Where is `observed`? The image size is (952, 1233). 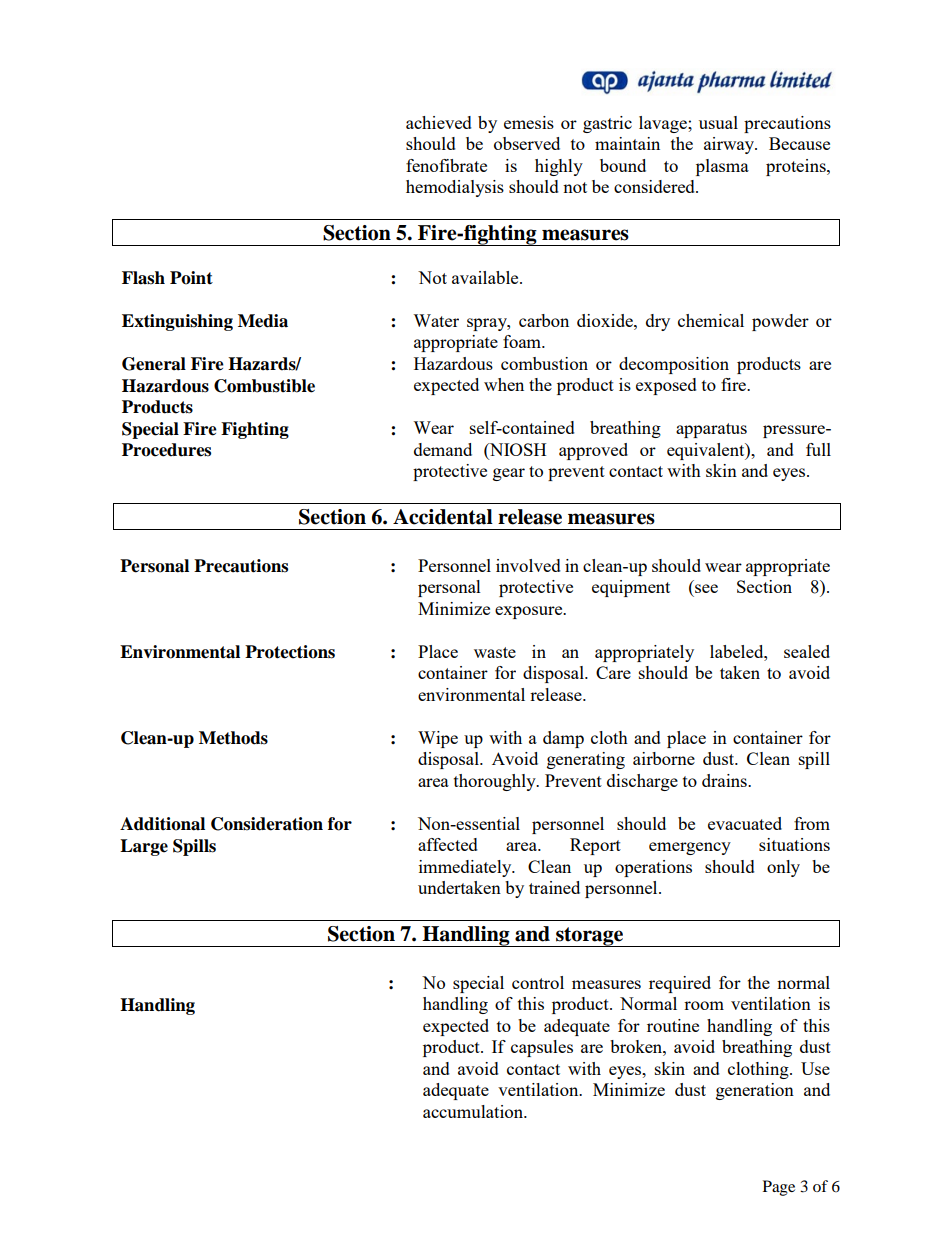 observed is located at coordinates (527, 143).
